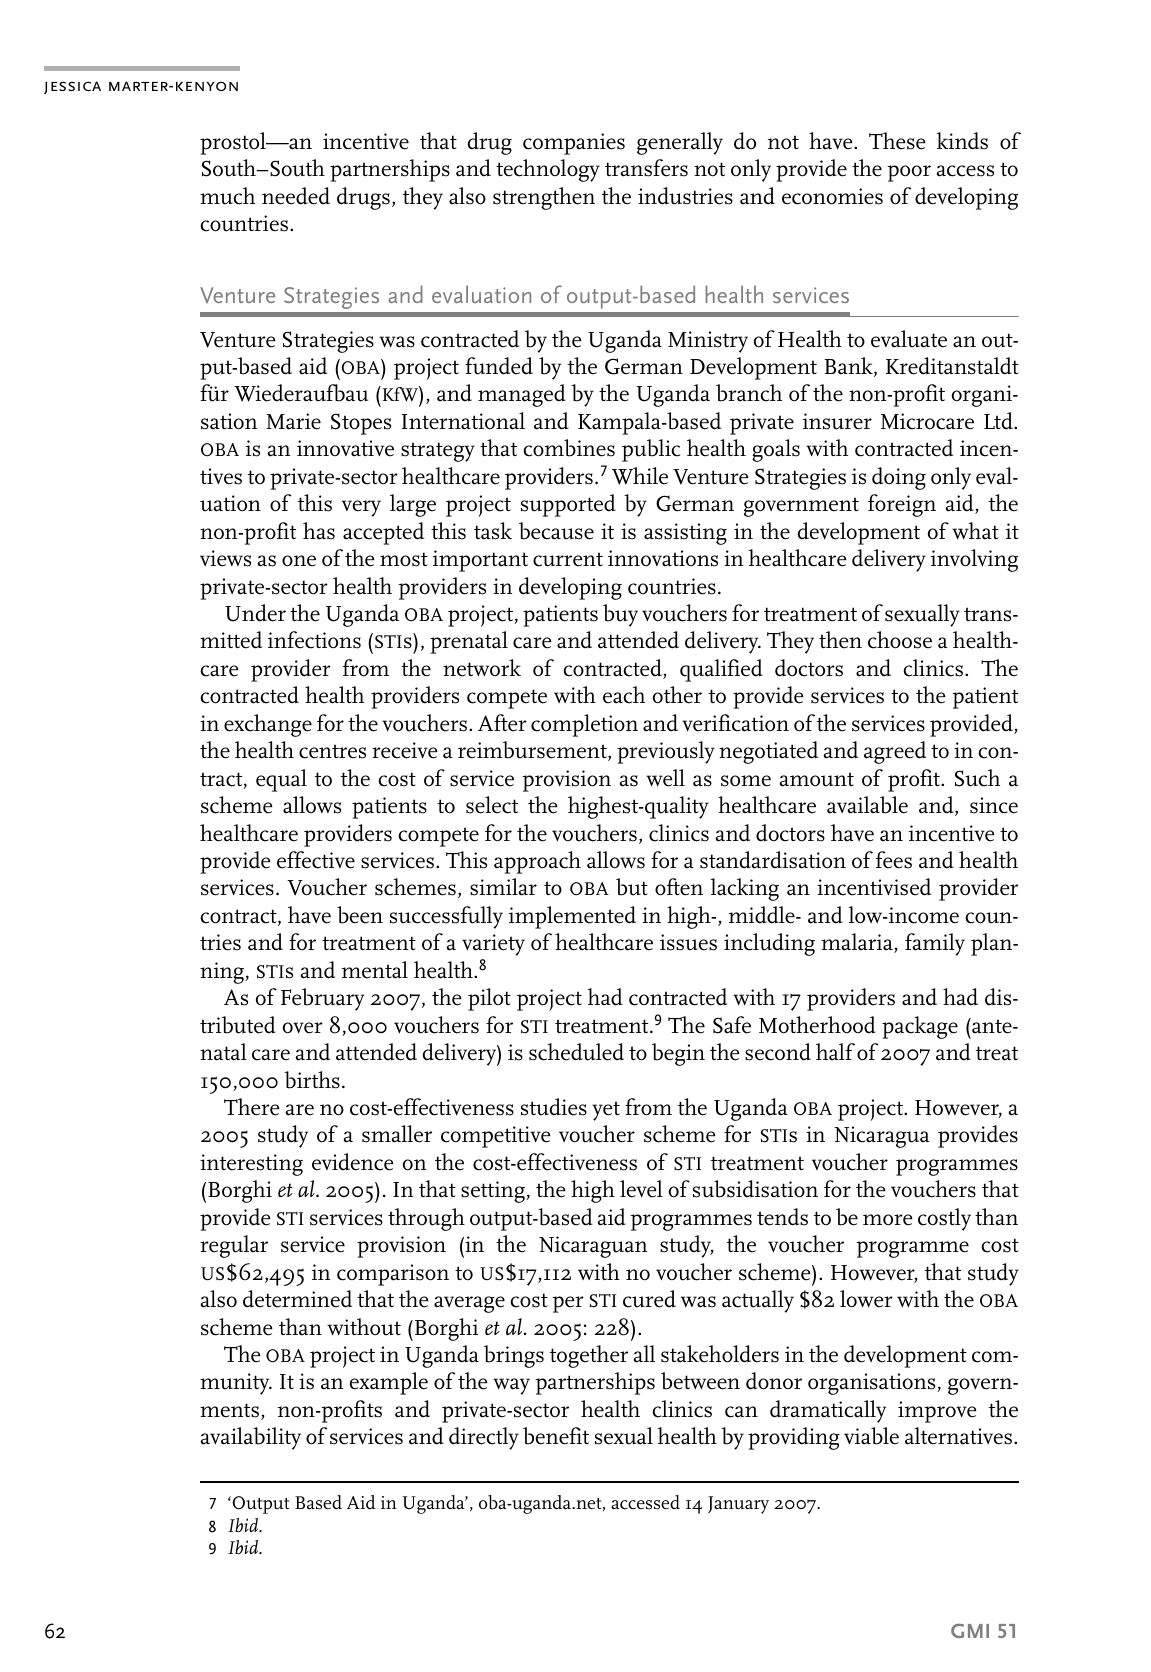 Image resolution: width=1151 pixels, height=1672 pixels. Describe the element at coordinates (332, 751) in the screenshot. I see `centres` at that location.
